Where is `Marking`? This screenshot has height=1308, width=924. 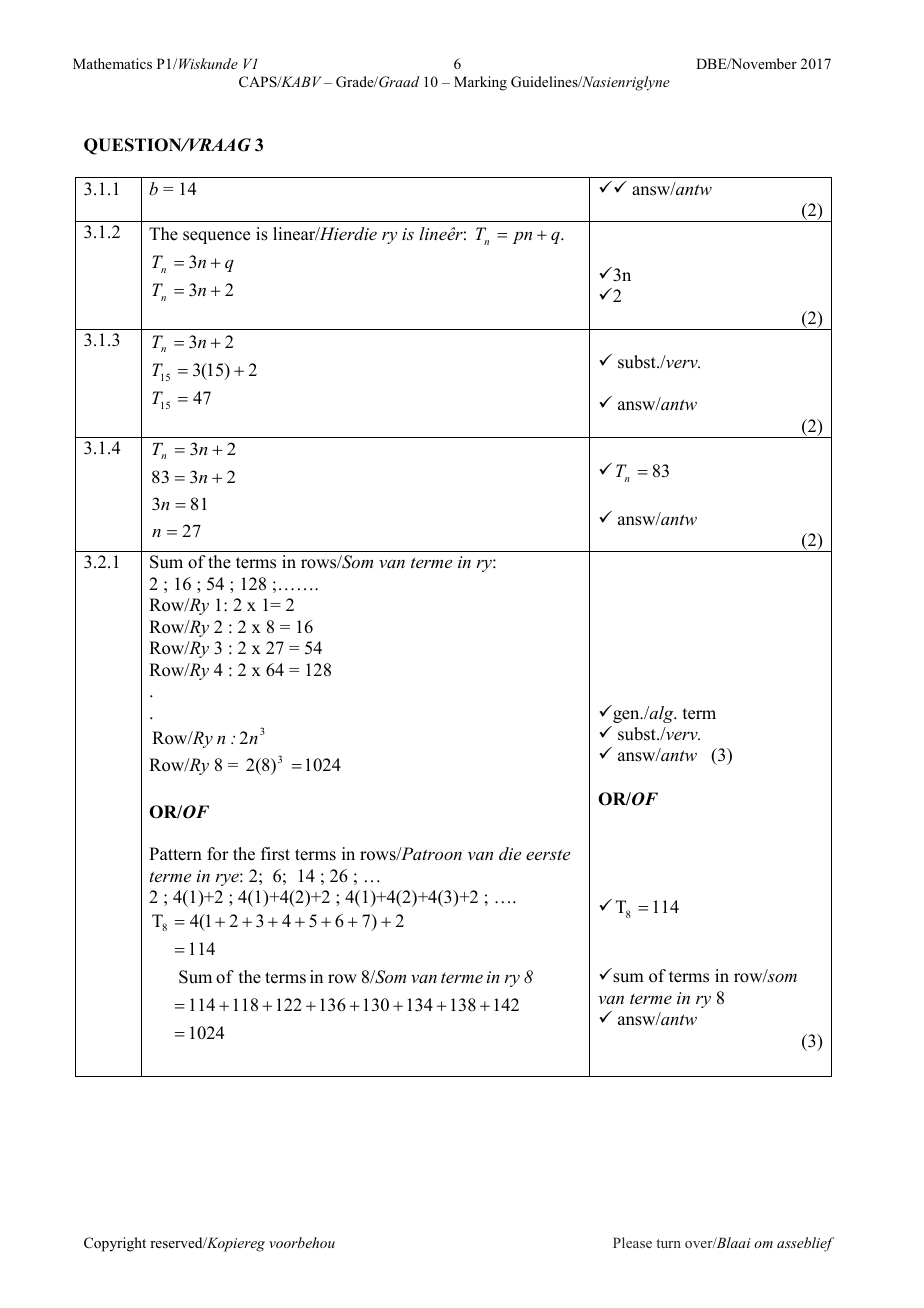
Marking is located at coordinates (480, 83).
